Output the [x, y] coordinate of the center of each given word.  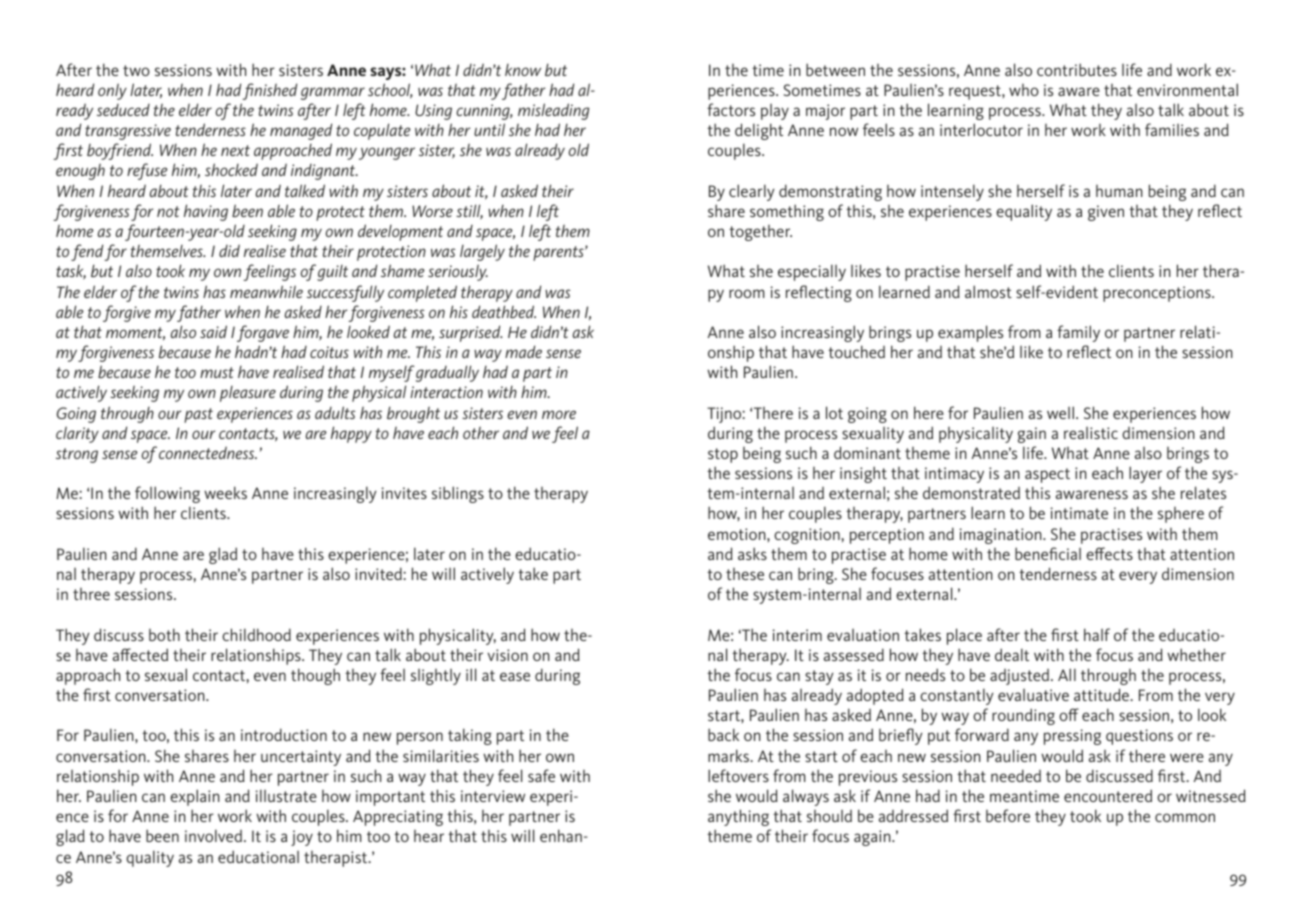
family [1078, 333]
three [91, 594]
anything [738, 817]
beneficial [1048, 553]
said [213, 331]
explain [195, 797]
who [1024, 90]
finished [269, 91]
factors [731, 109]
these [745, 574]
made [523, 351]
